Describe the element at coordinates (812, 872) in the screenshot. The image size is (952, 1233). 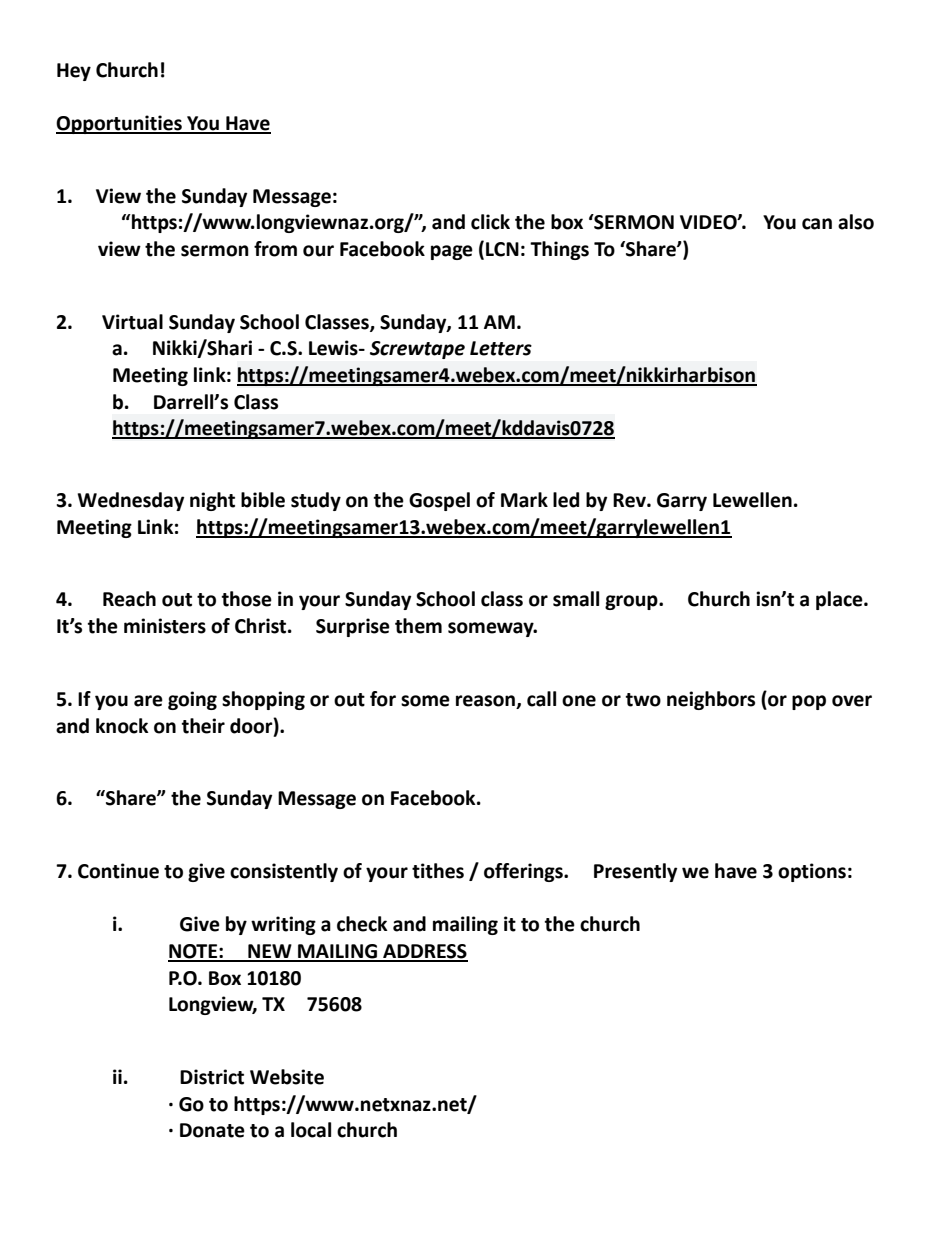
I see `options` at that location.
